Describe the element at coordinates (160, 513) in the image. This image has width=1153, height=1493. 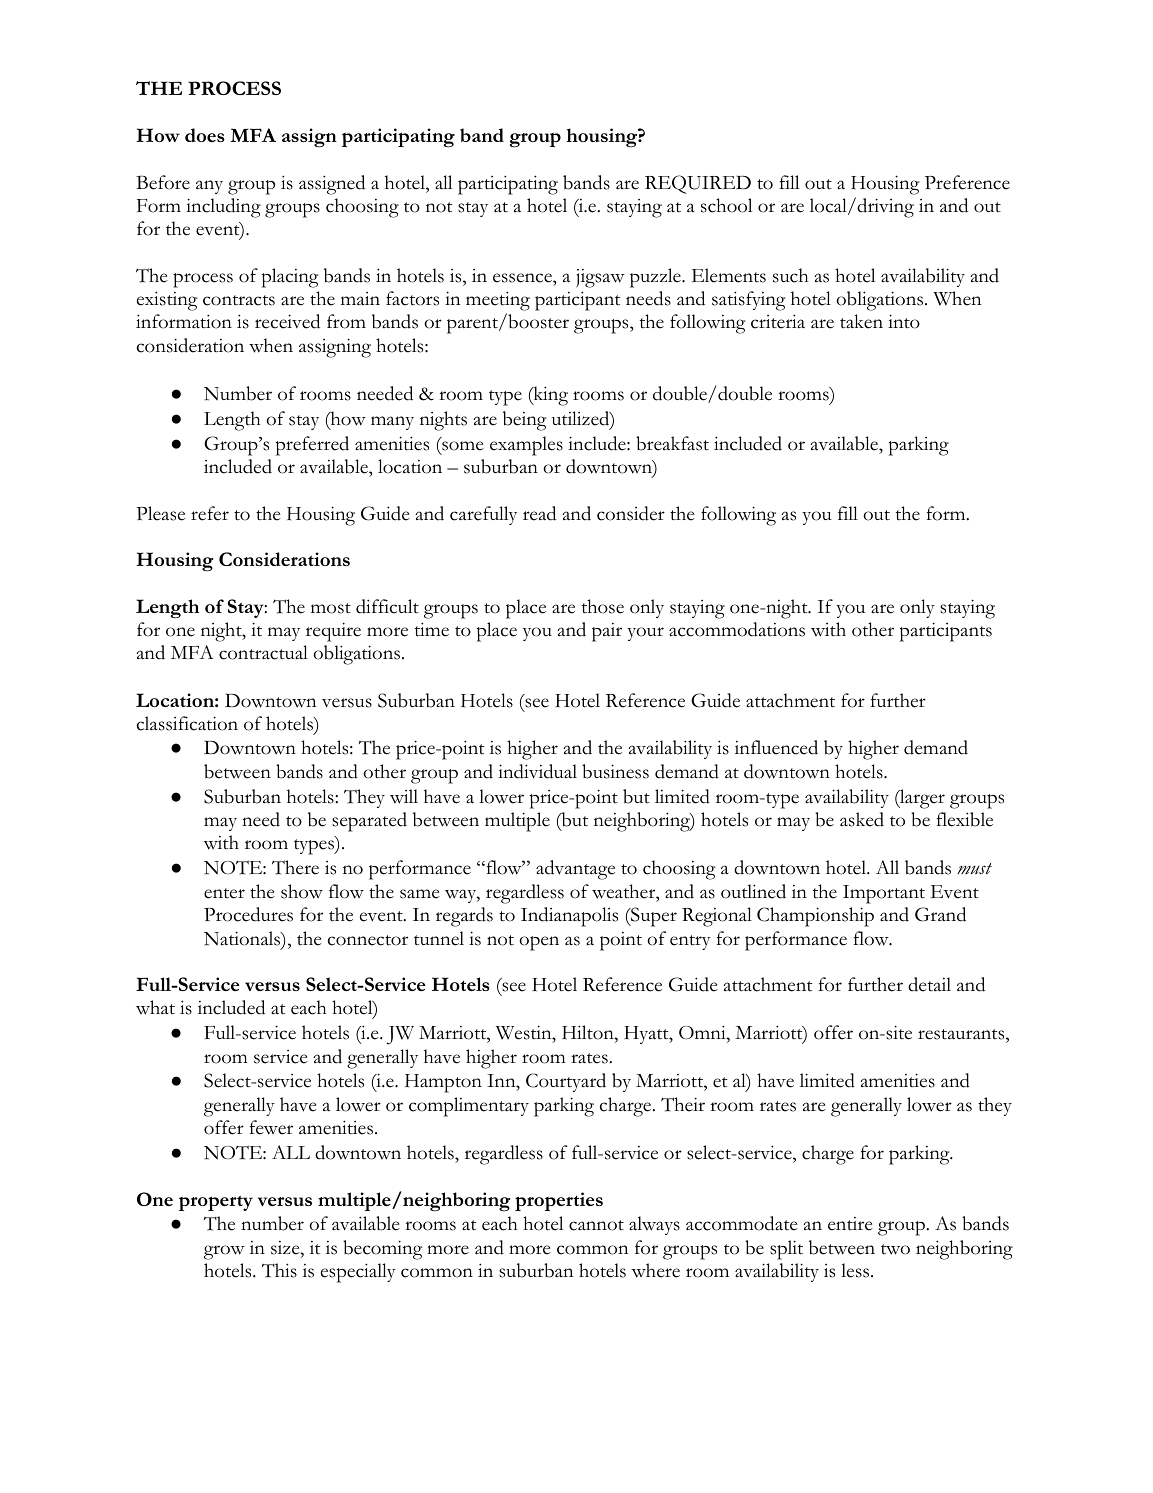
I see `Please` at that location.
